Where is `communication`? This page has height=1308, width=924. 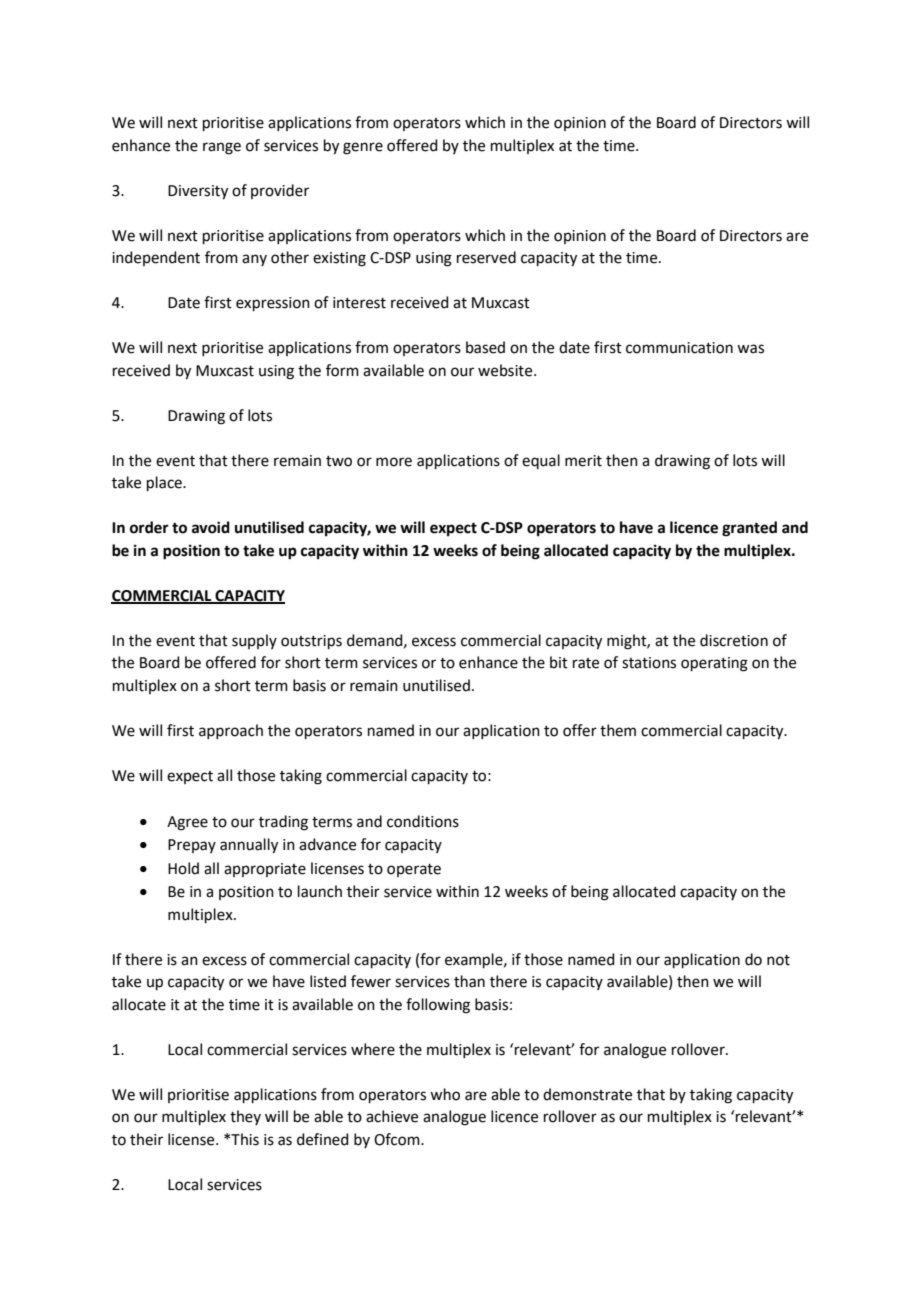 communication is located at coordinates (679, 348).
